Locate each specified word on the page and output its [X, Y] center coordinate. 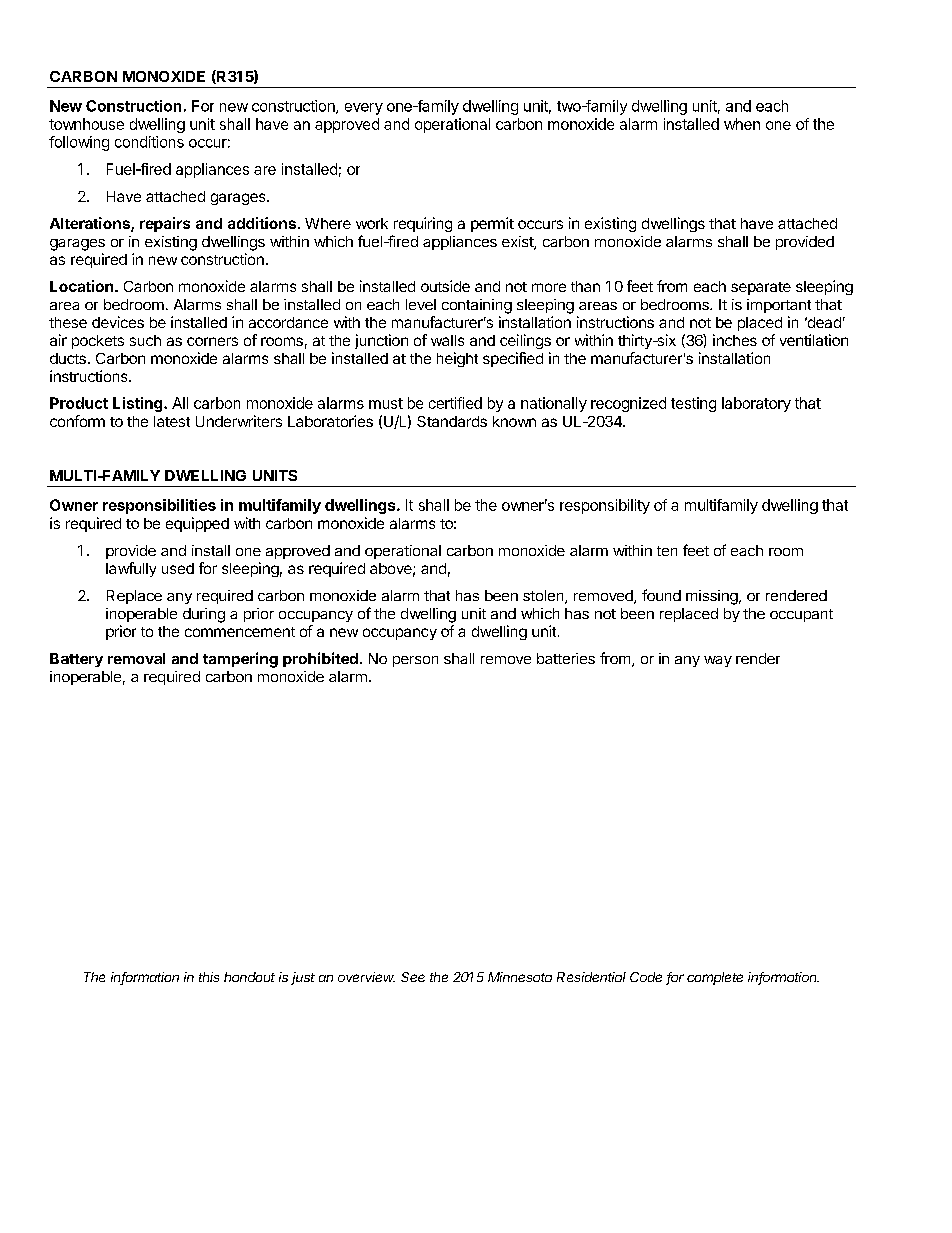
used [178, 568]
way [718, 661]
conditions [149, 142]
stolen [544, 597]
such [145, 340]
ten [667, 551]
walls [447, 340]
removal [136, 658]
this [209, 977]
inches [735, 340]
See [413, 977]
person [415, 661]
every [364, 109]
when [742, 124]
